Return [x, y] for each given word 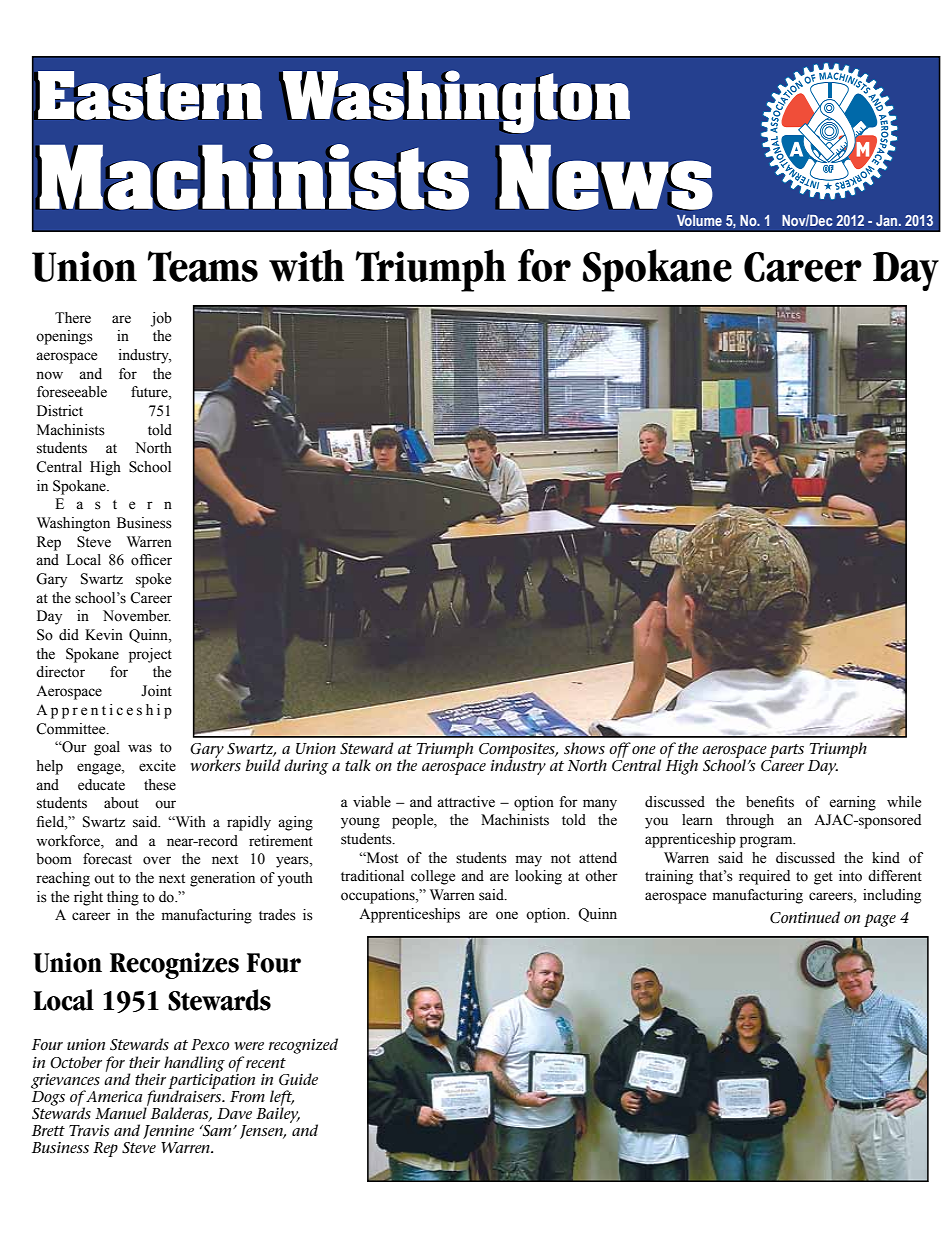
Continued [805, 917]
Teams [203, 266]
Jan [888, 220]
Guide [298, 1079]
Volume [699, 220]
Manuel [121, 1112]
